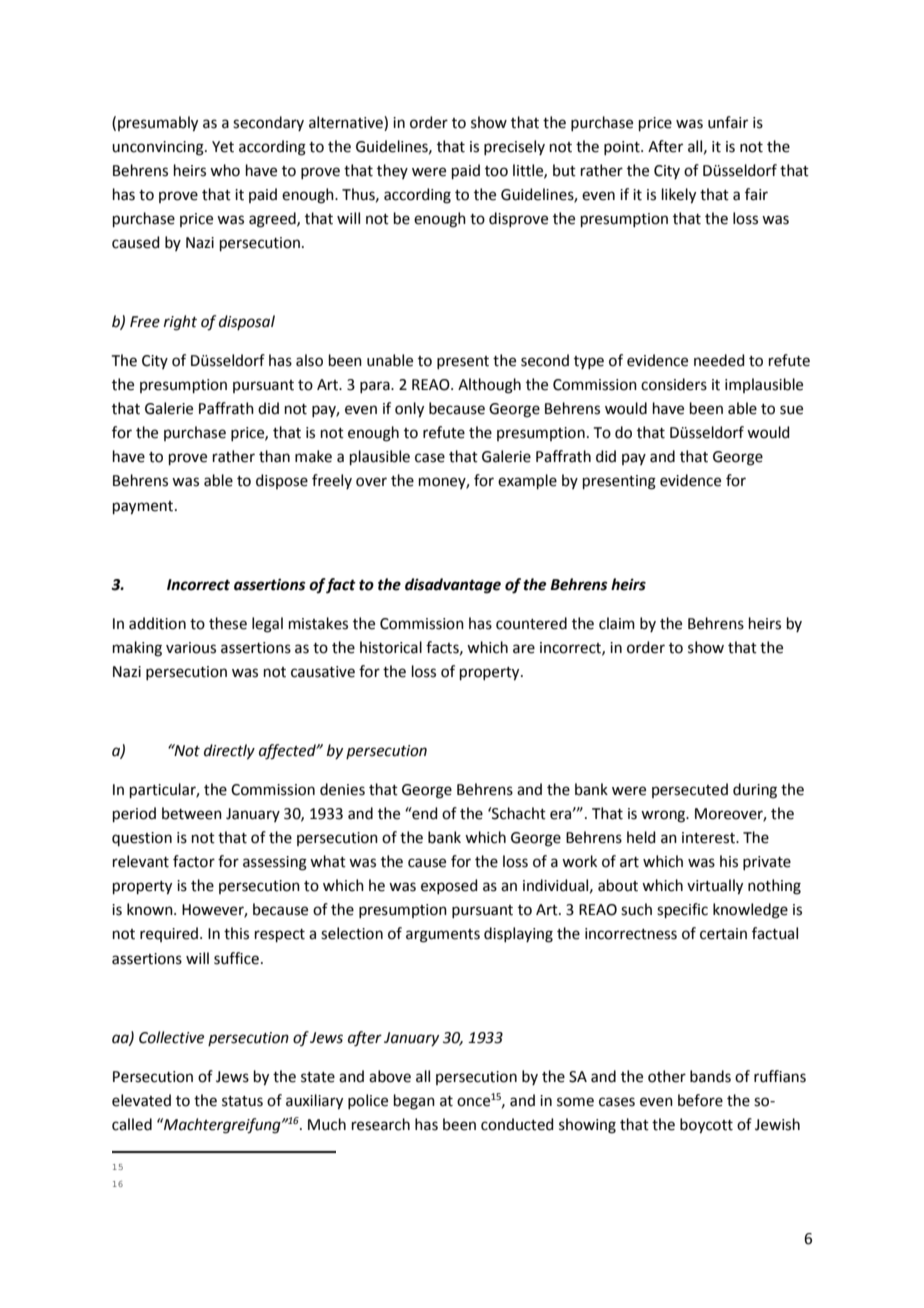  I want to click on directly, so click(229, 752).
